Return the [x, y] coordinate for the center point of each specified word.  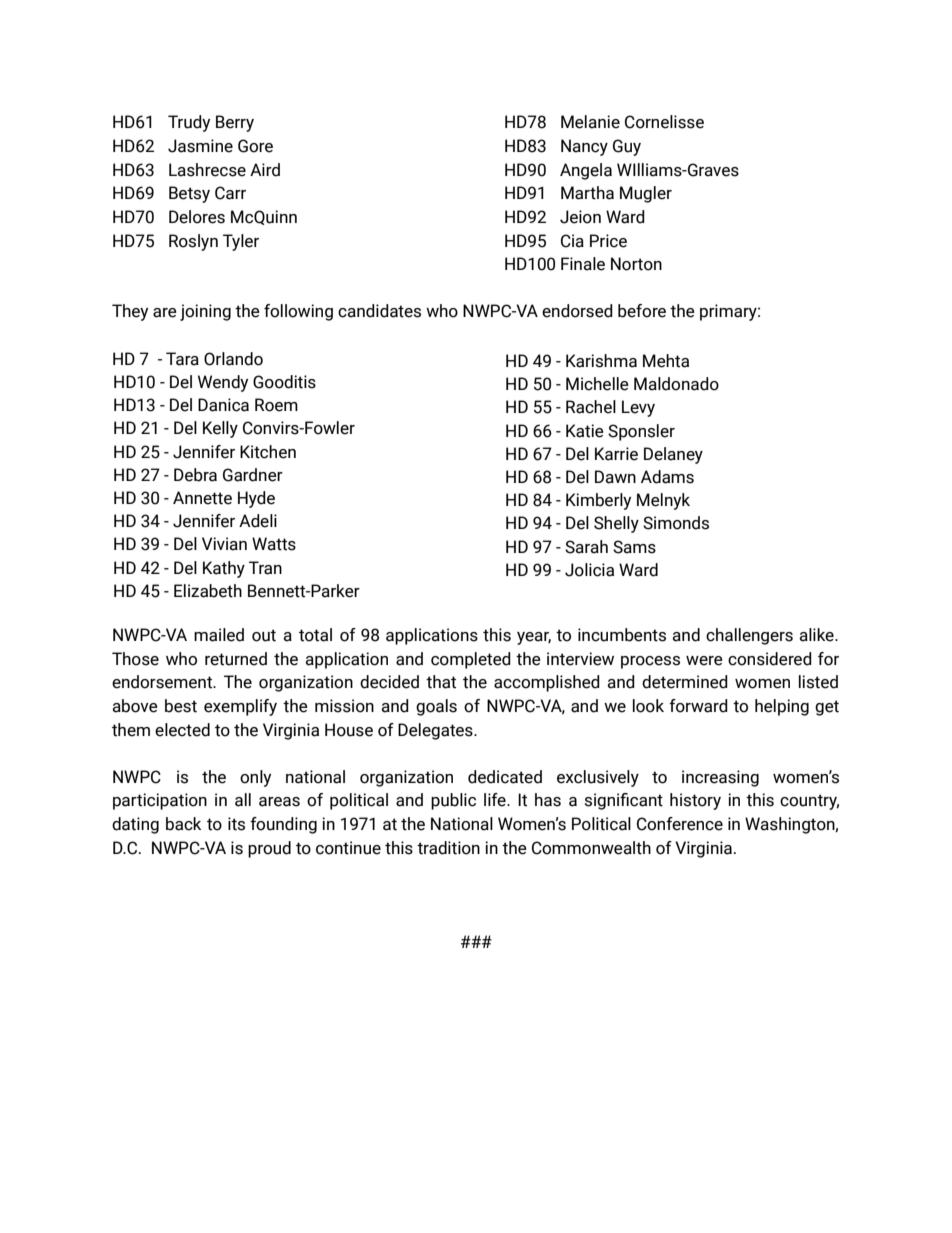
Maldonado [676, 384]
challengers [749, 636]
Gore [255, 146]
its [236, 824]
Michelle [597, 384]
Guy [627, 147]
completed [471, 660]
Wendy [223, 383]
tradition [448, 848]
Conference [680, 824]
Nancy [584, 147]
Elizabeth [208, 591]
